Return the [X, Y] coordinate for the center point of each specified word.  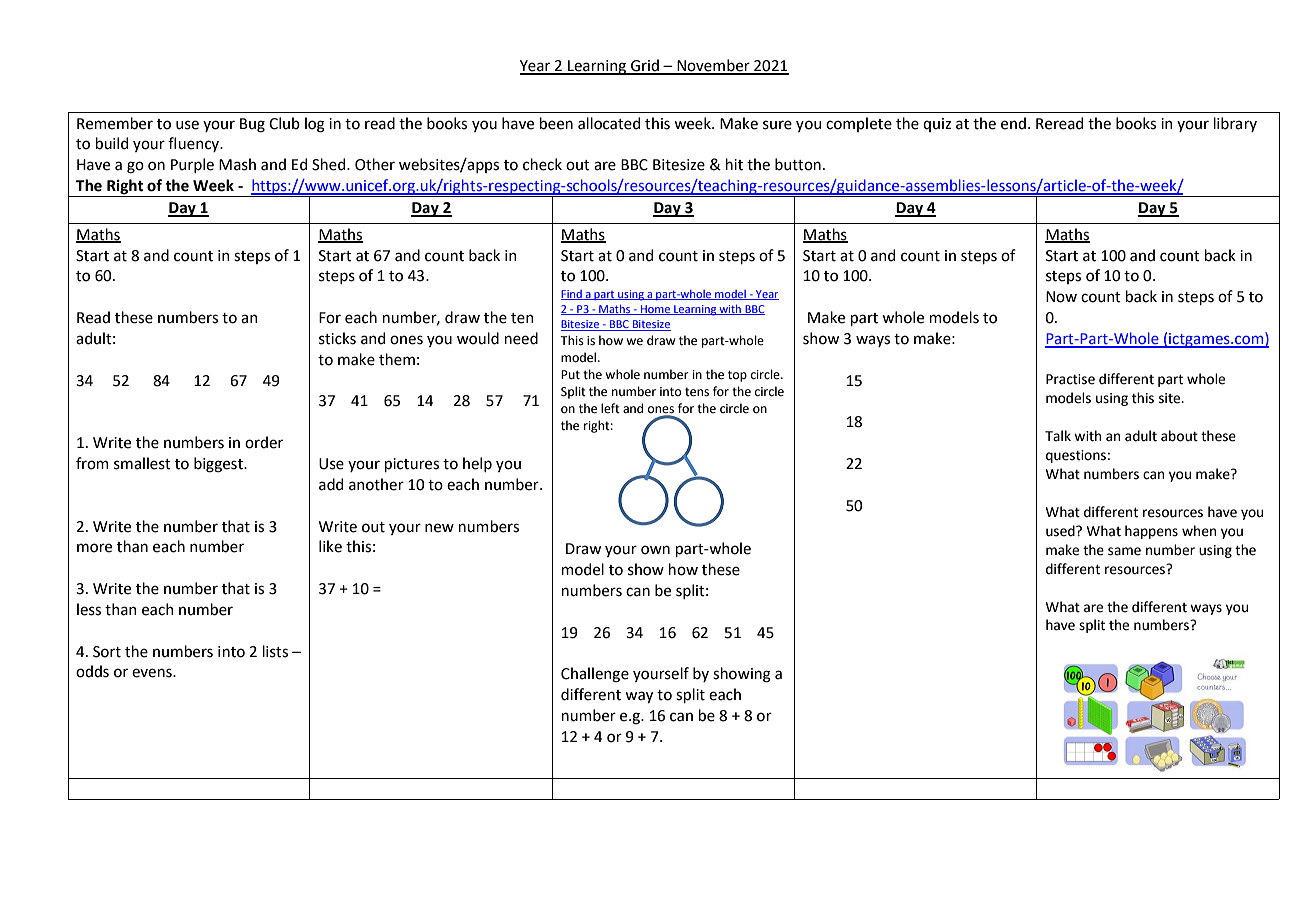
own [655, 550]
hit [734, 164]
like [330, 546]
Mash [237, 164]
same [1124, 551]
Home [656, 310]
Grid [645, 66]
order [264, 442]
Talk [1058, 435]
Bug [252, 125]
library [1235, 124]
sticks [337, 338]
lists [275, 651]
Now [1061, 297]
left [610, 408]
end [1013, 123]
